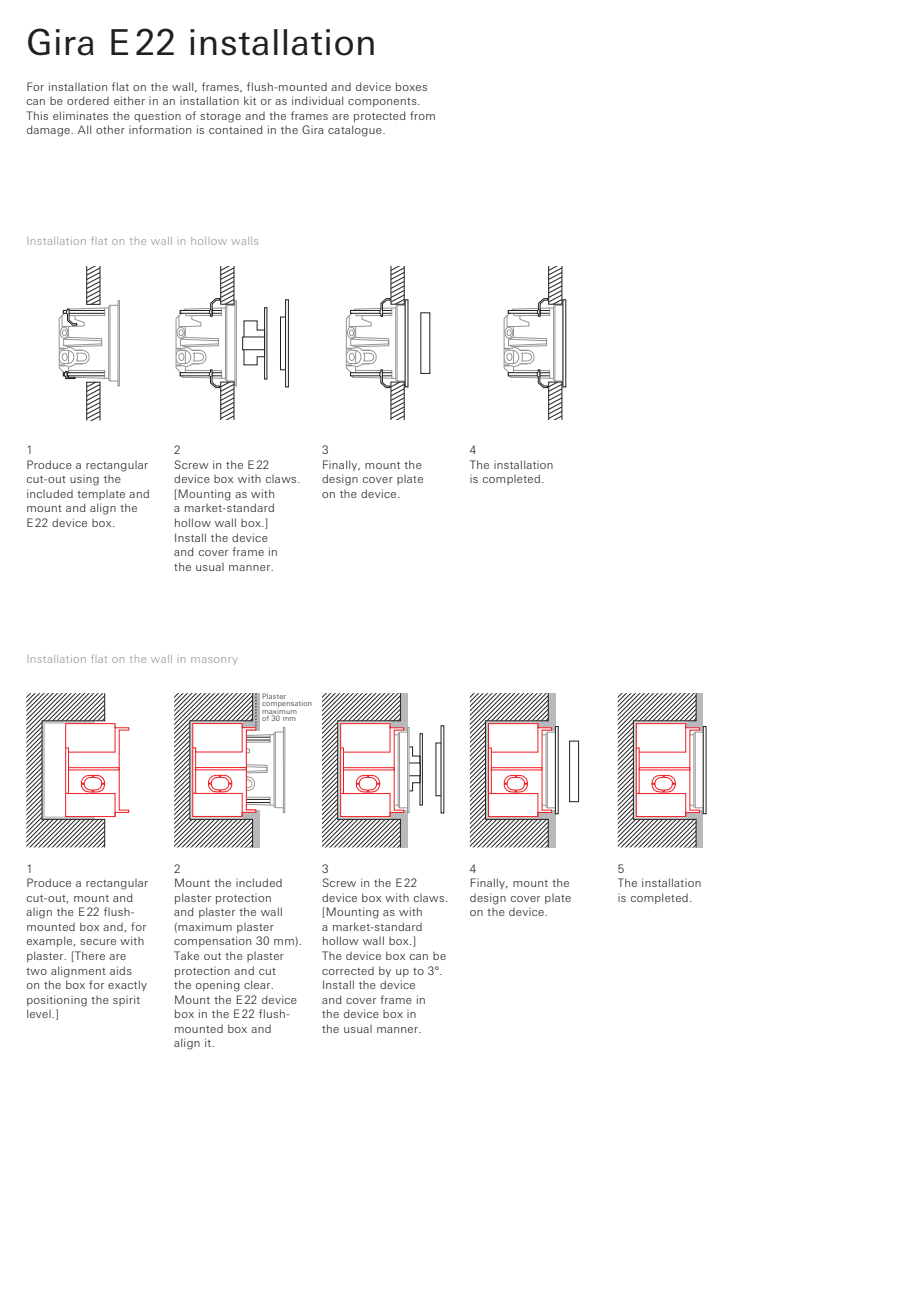 The width and height of the screenshot is (924, 1308). Describe the element at coordinates (348, 971) in the screenshot. I see `corrected` at that location.
